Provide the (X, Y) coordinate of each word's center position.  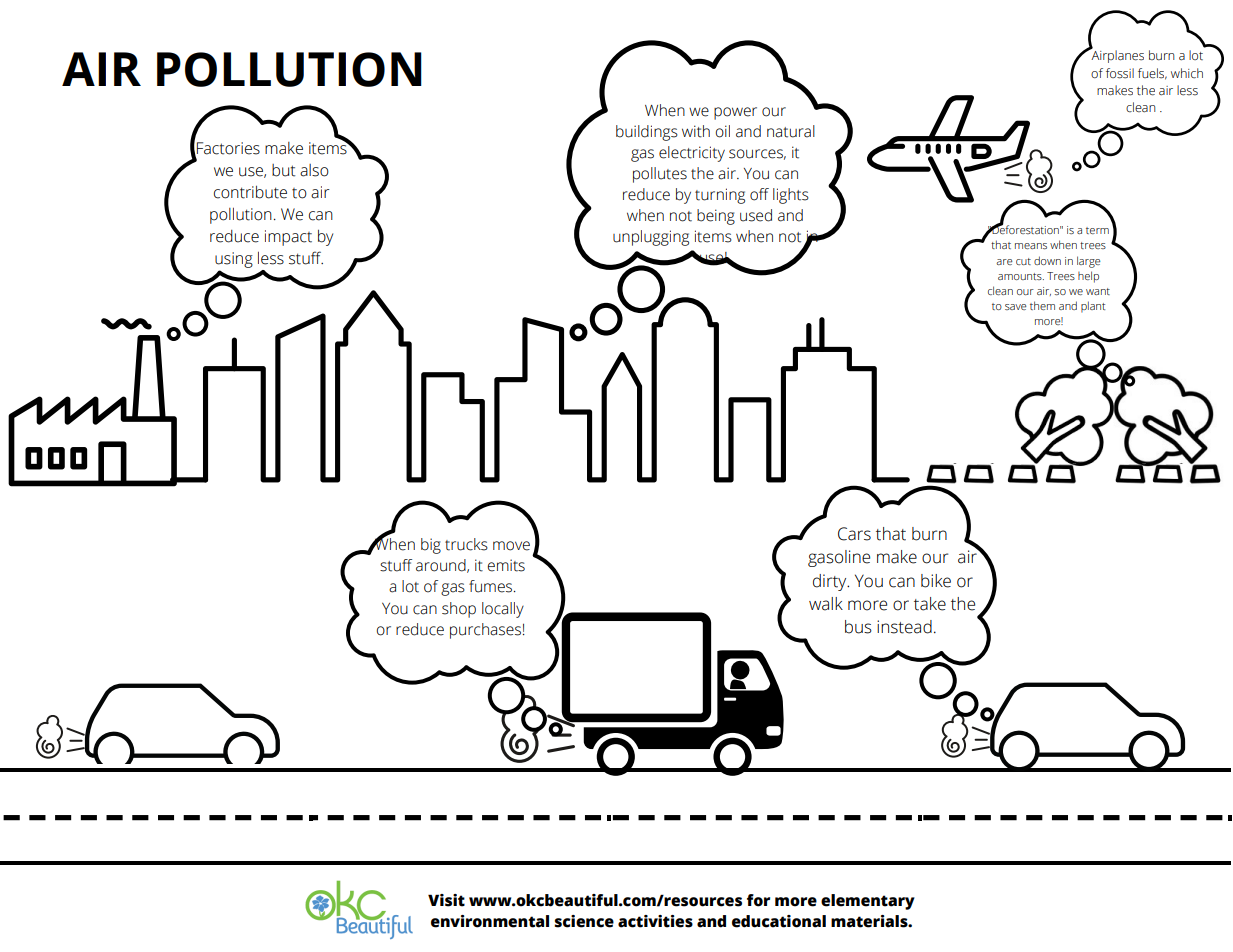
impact (288, 238)
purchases (485, 631)
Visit (446, 900)
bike (936, 581)
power (735, 113)
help (1088, 277)
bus (858, 627)
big (431, 546)
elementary (868, 902)
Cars (854, 534)
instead (904, 627)
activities (655, 921)
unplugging (651, 238)
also (314, 170)
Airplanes (1116, 55)
